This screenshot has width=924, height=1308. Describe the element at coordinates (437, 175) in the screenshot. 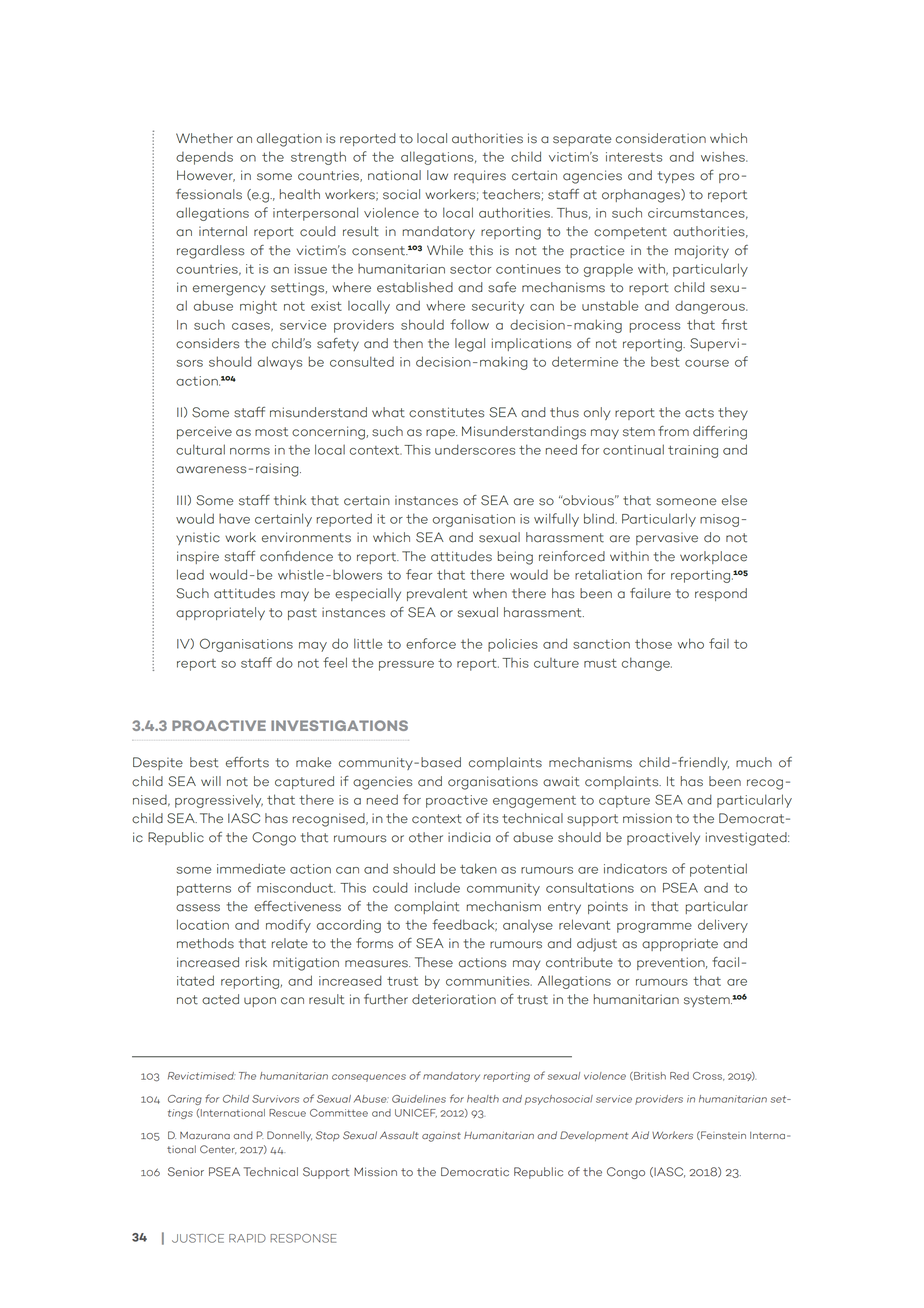

I see `law` at that location.
